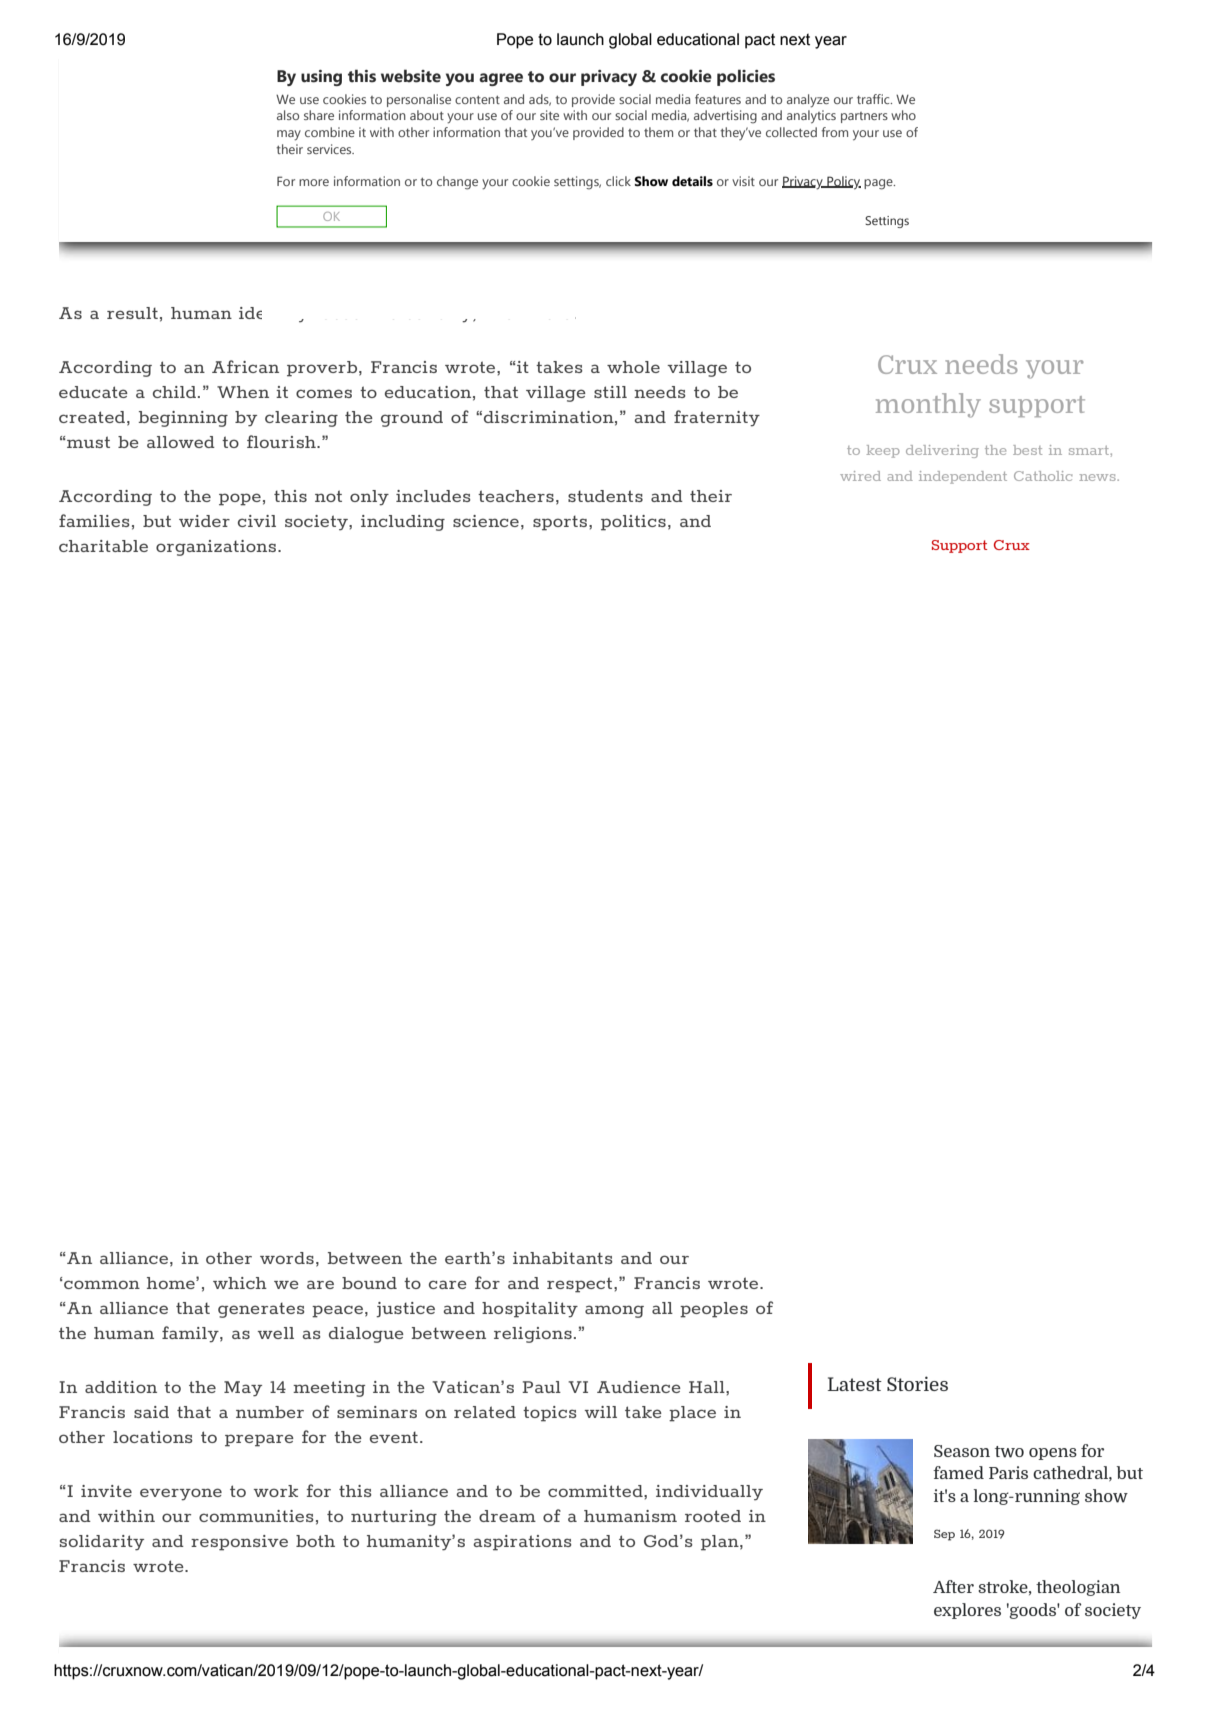 Image resolution: width=1209 pixels, height=1710 pixels. What do you see at coordinates (239, 1543) in the screenshot?
I see `responsive` at bounding box center [239, 1543].
